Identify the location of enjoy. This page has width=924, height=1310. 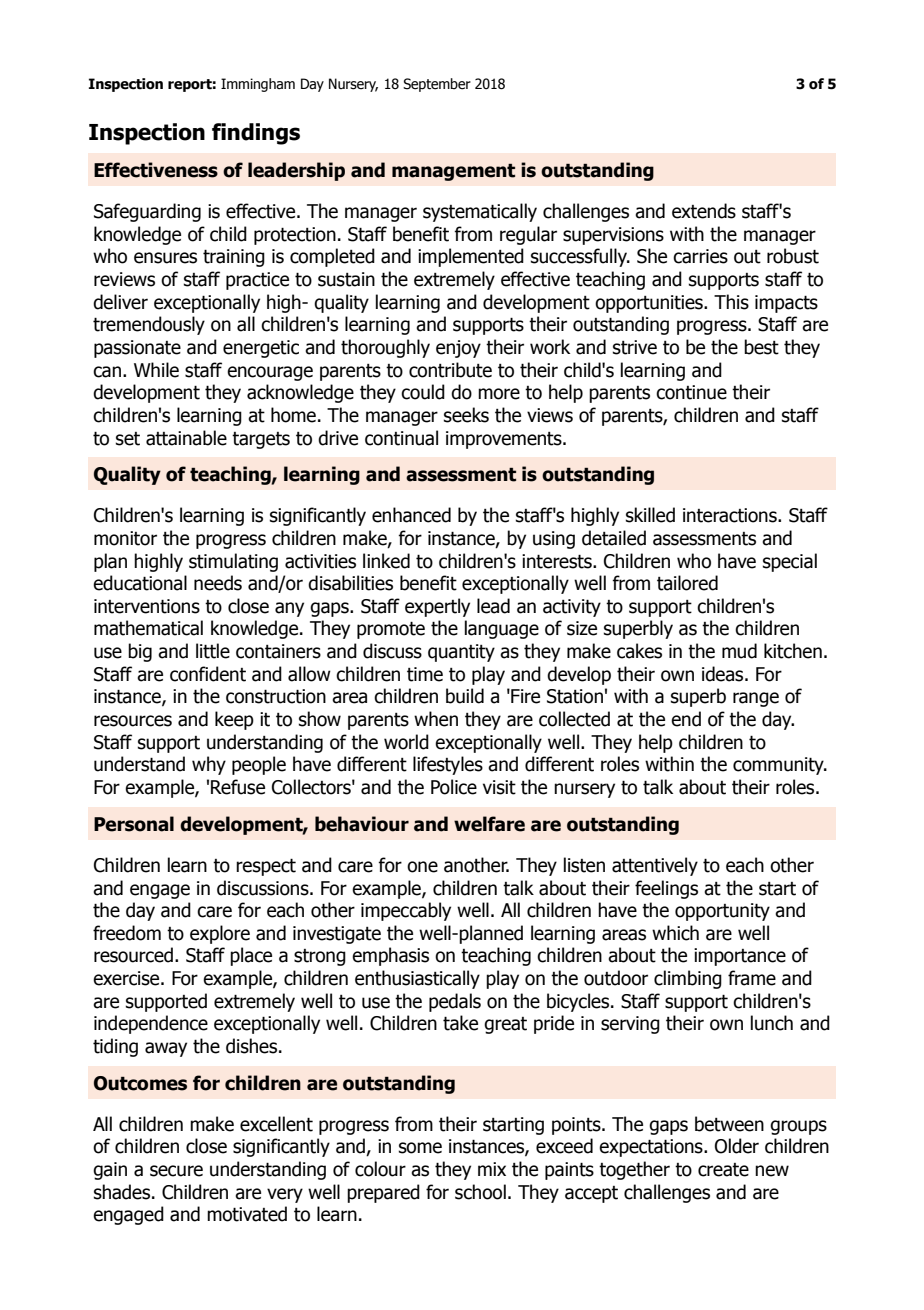
(458, 349).
